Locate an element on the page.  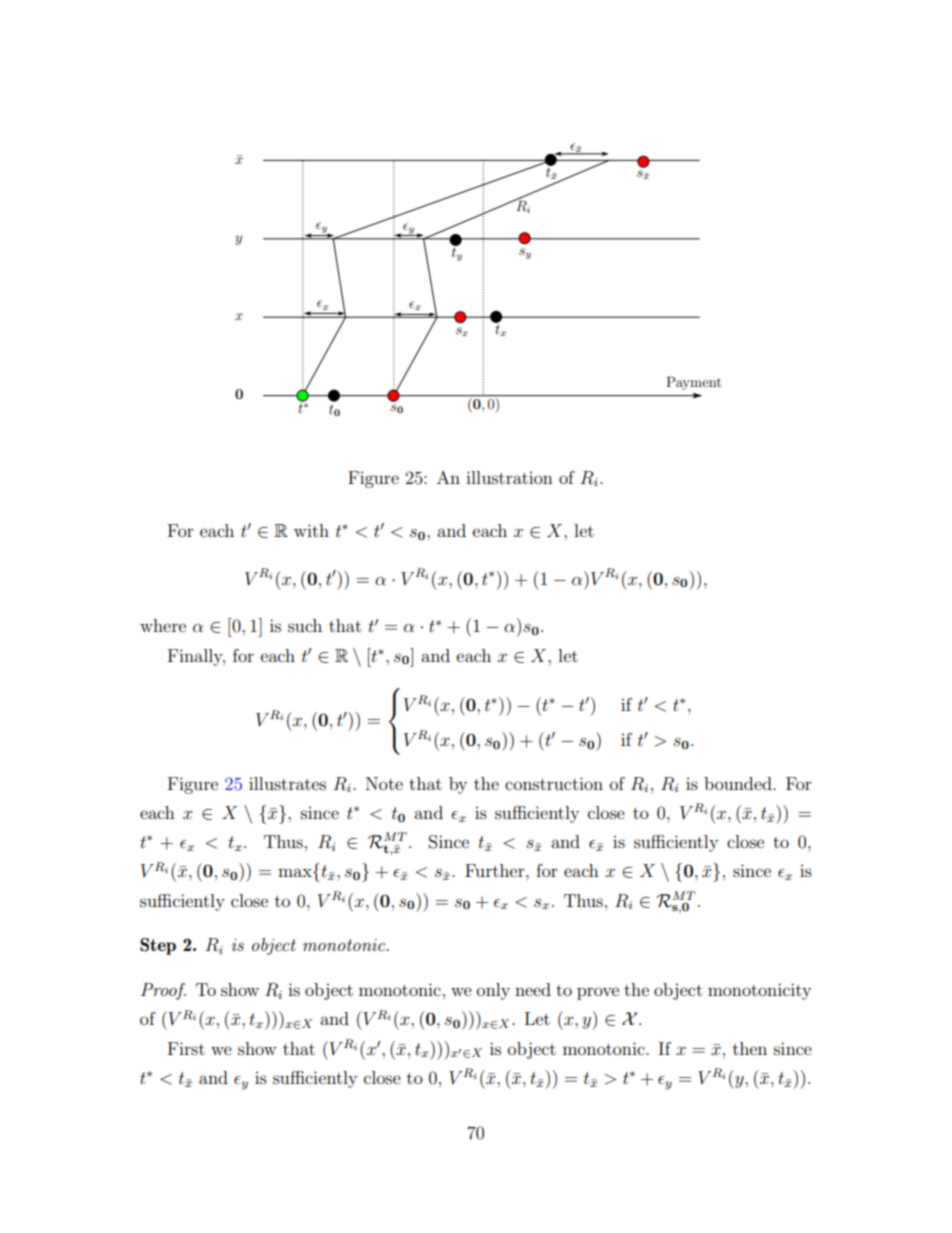
Payment is located at coordinates (694, 383).
